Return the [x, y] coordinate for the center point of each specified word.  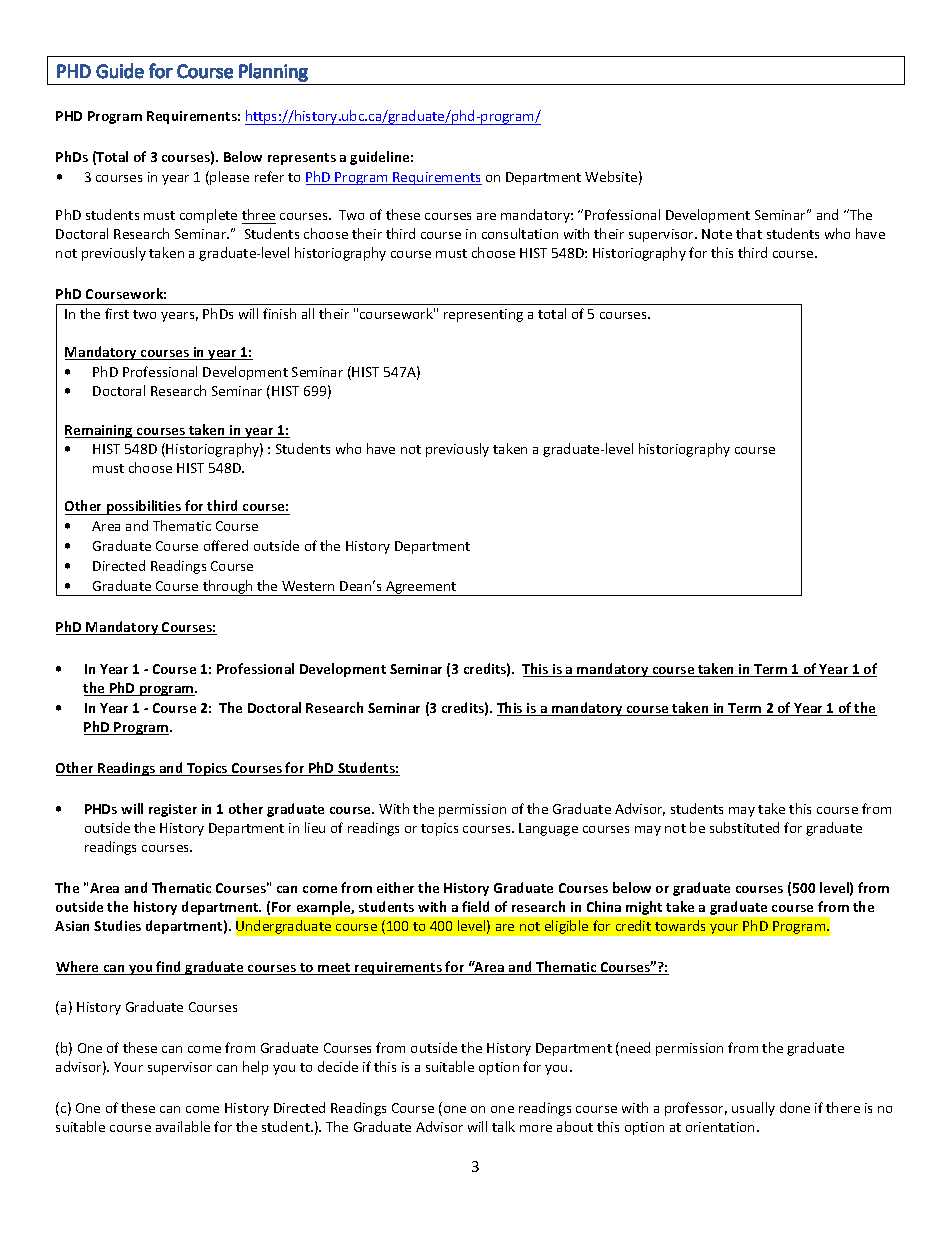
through [228, 588]
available [183, 1126]
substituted [744, 827]
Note [717, 234]
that [749, 233]
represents [302, 159]
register [173, 810]
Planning [273, 72]
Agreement [421, 588]
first [117, 313]
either [395, 887]
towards [680, 925]
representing [483, 315]
